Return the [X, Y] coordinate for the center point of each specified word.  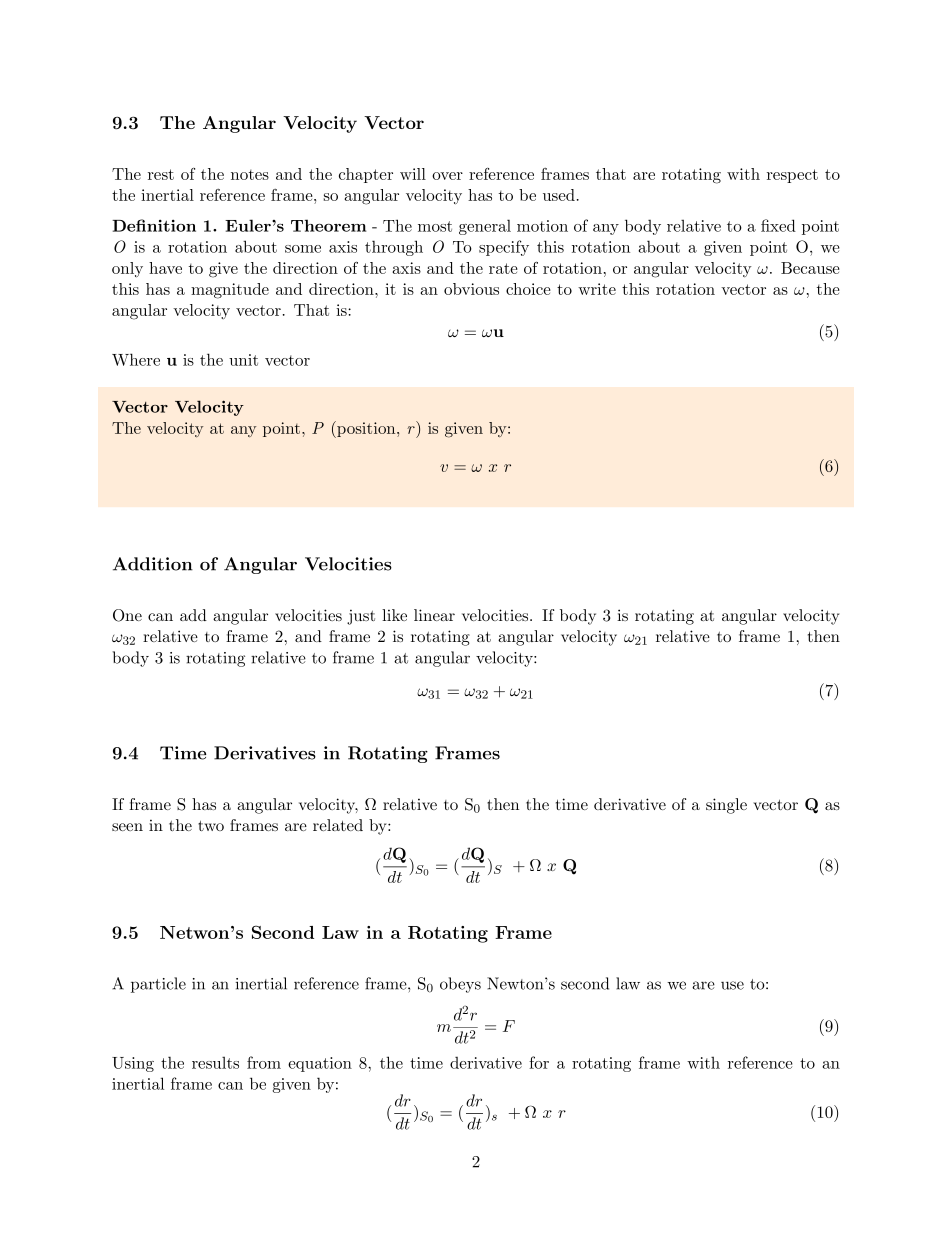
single [726, 806]
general [485, 227]
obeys [460, 985]
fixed [778, 225]
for [539, 1062]
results [215, 1062]
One [127, 615]
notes [250, 175]
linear [434, 615]
